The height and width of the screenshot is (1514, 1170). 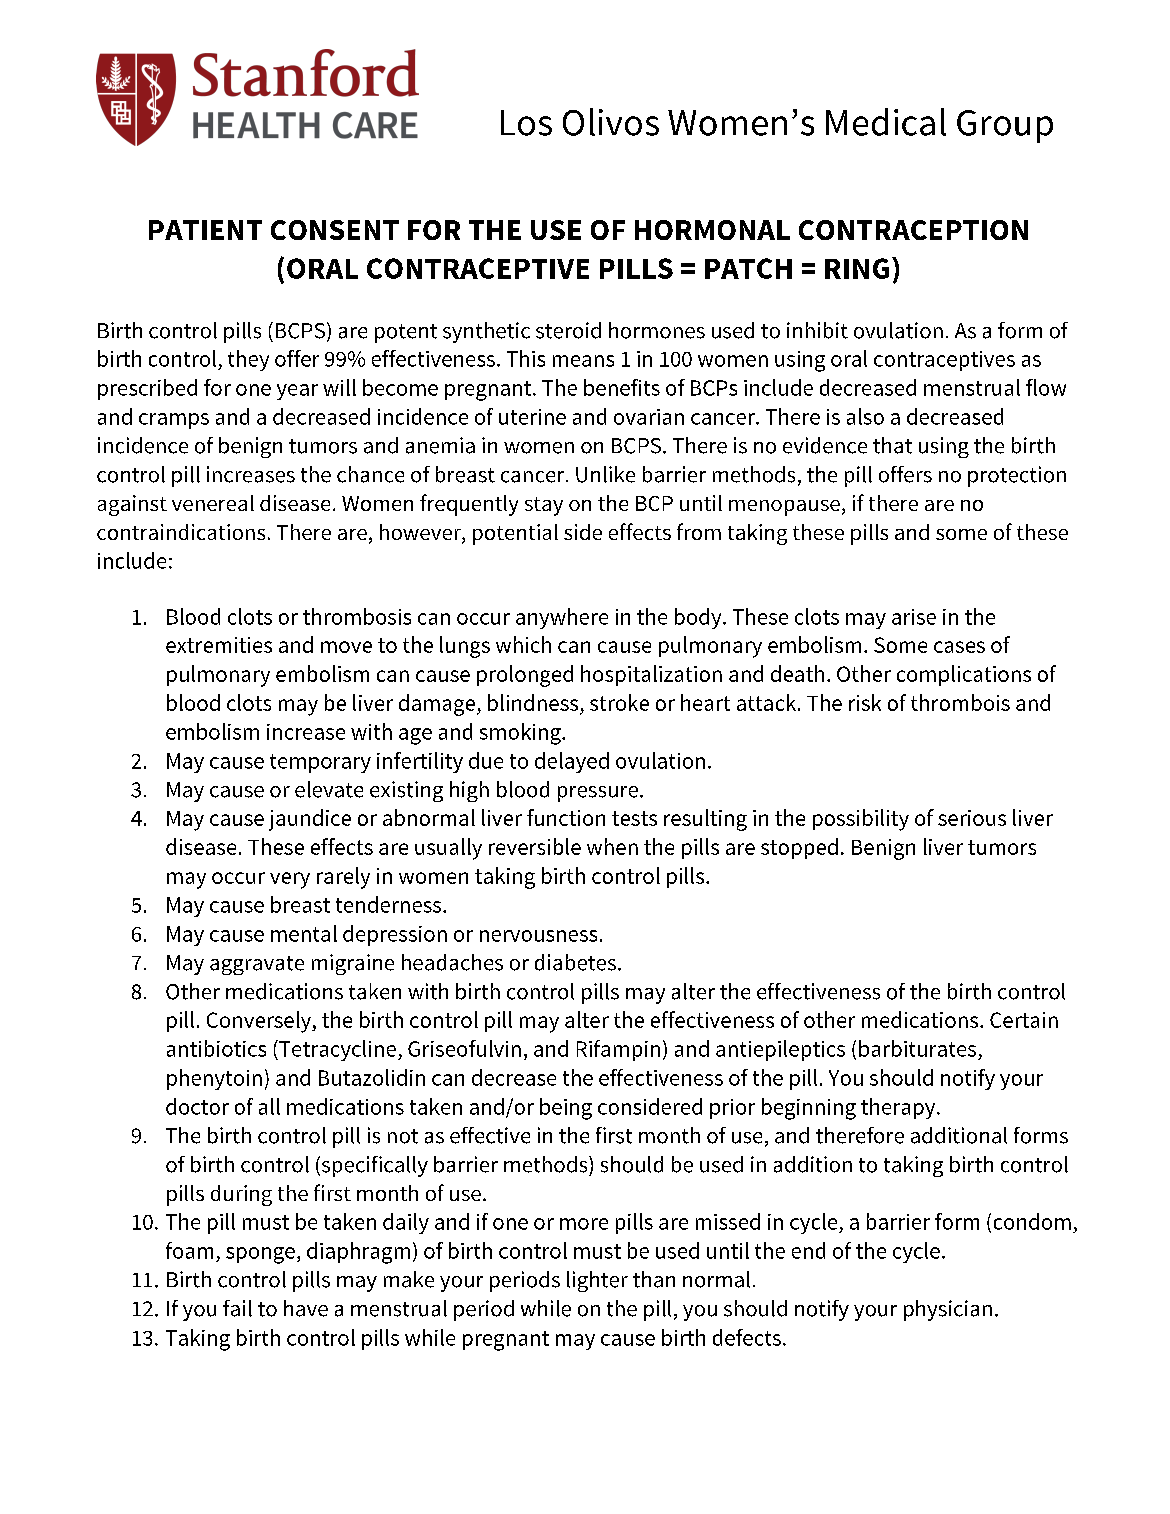 What do you see at coordinates (886, 122) in the screenshot?
I see `Medical` at bounding box center [886, 122].
